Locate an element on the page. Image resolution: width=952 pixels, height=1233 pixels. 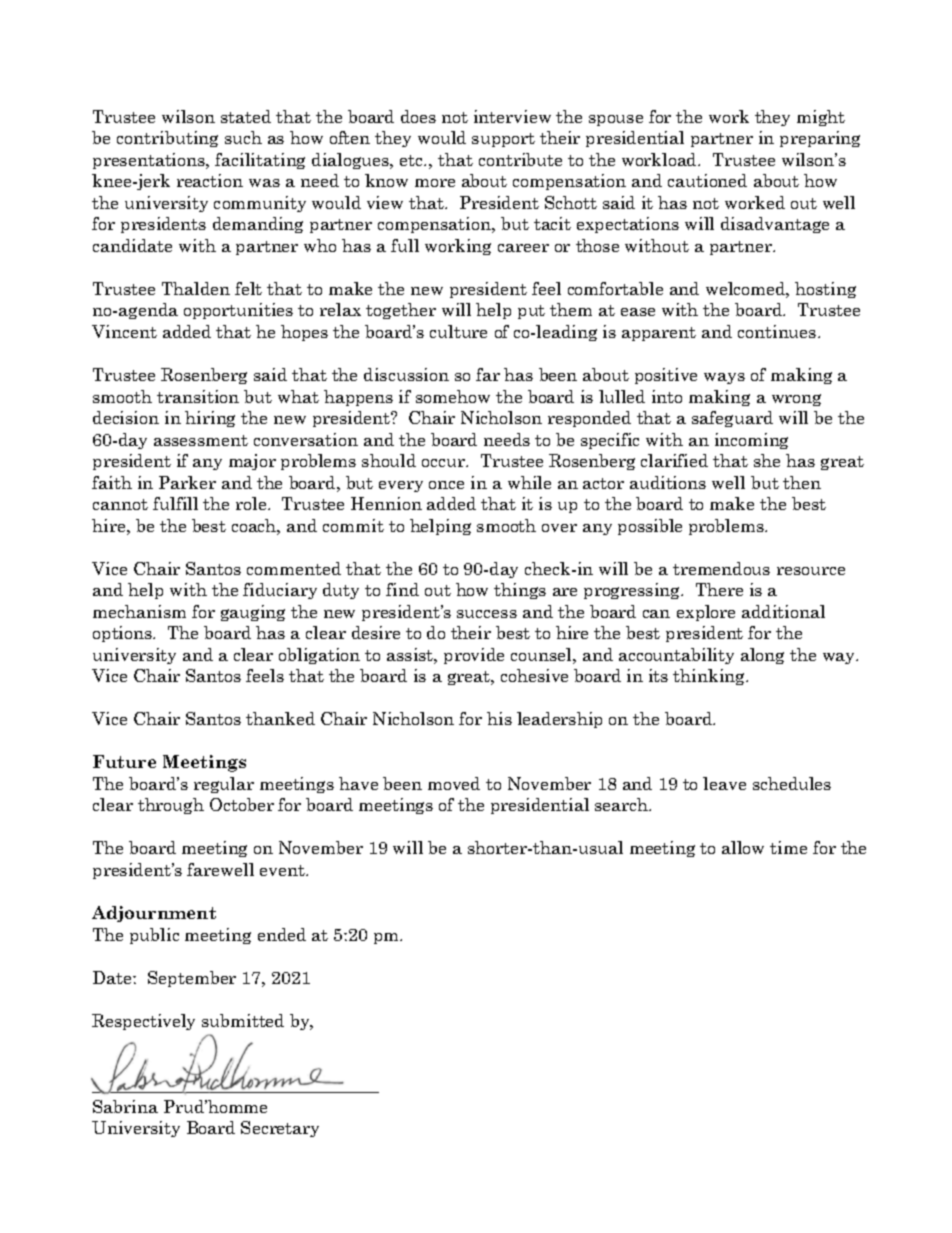
fulfill is located at coordinates (175, 503).
